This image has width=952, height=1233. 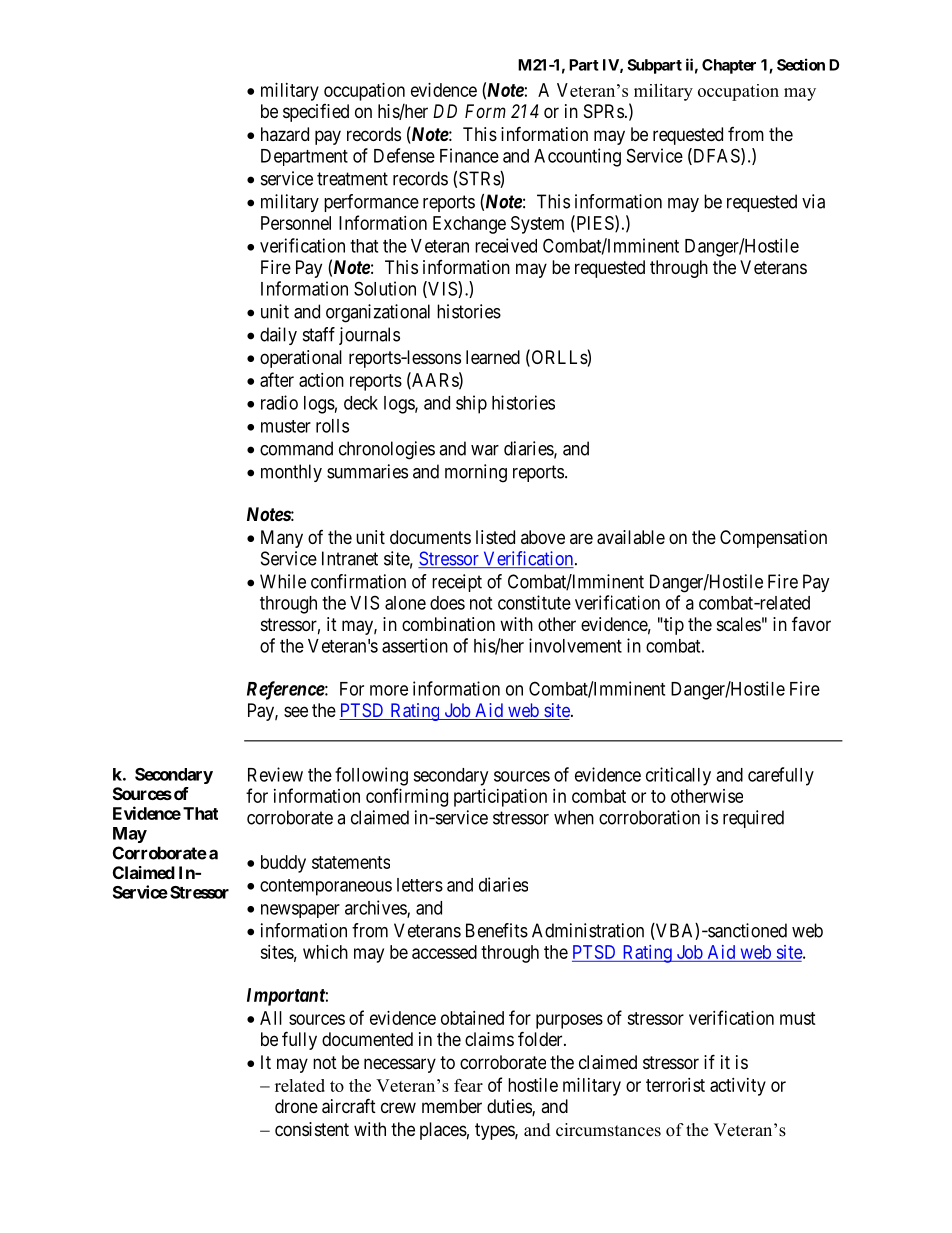 What do you see at coordinates (351, 862) in the image?
I see `statements` at bounding box center [351, 862].
